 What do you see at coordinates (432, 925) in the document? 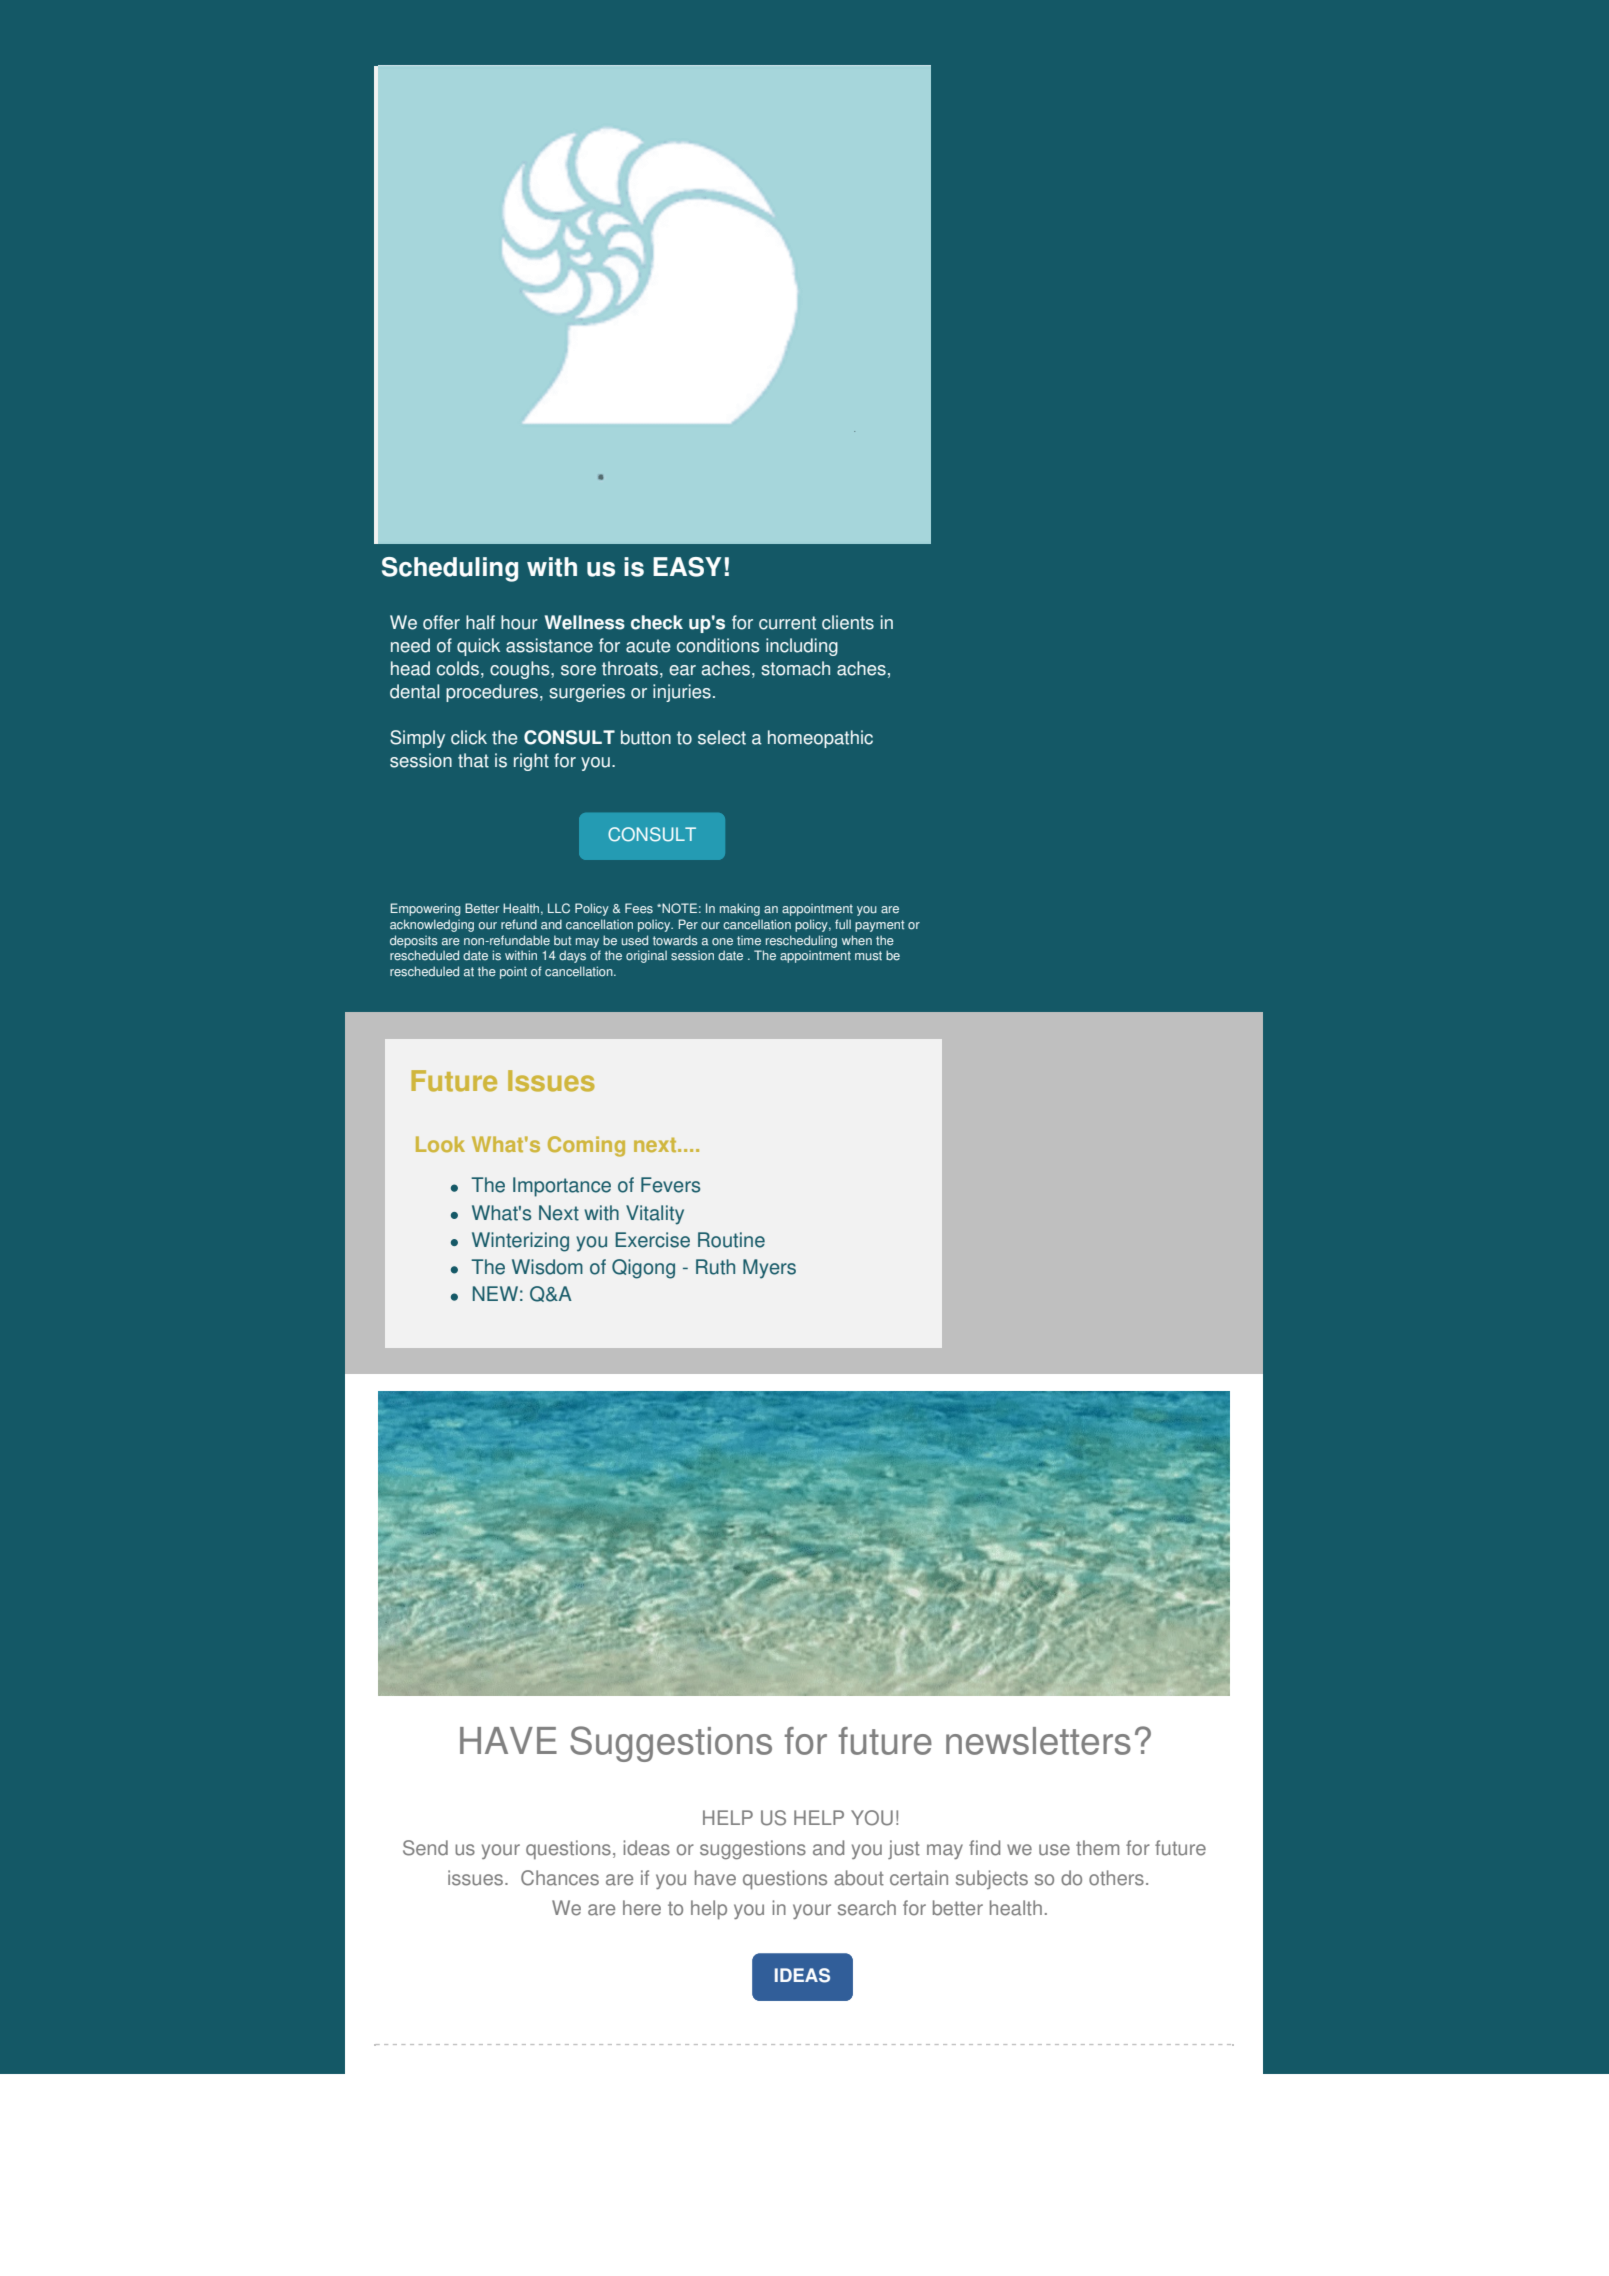
I see `acknowledging` at bounding box center [432, 925].
